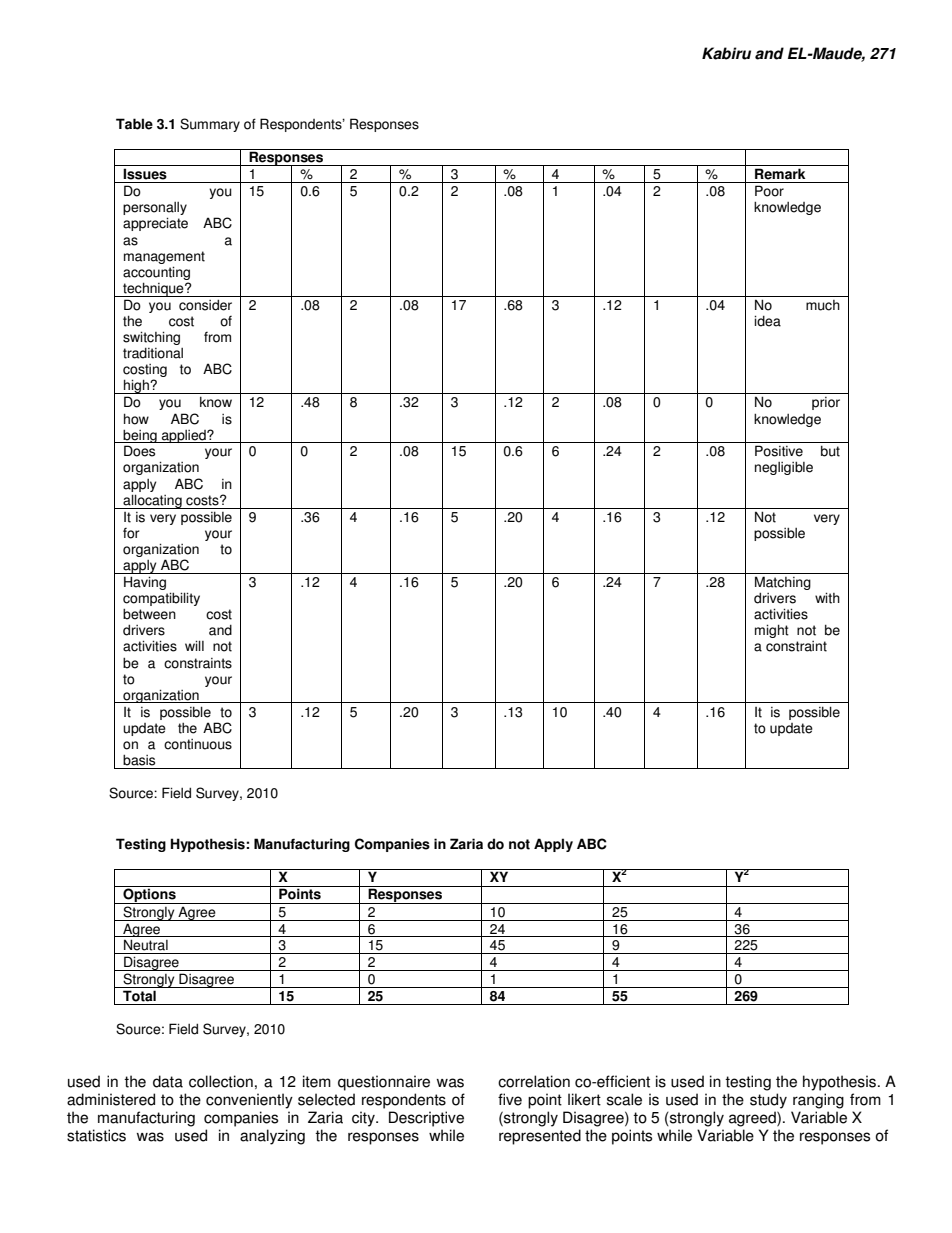 The width and height of the screenshot is (952, 1233). I want to click on compatibility, so click(161, 600).
